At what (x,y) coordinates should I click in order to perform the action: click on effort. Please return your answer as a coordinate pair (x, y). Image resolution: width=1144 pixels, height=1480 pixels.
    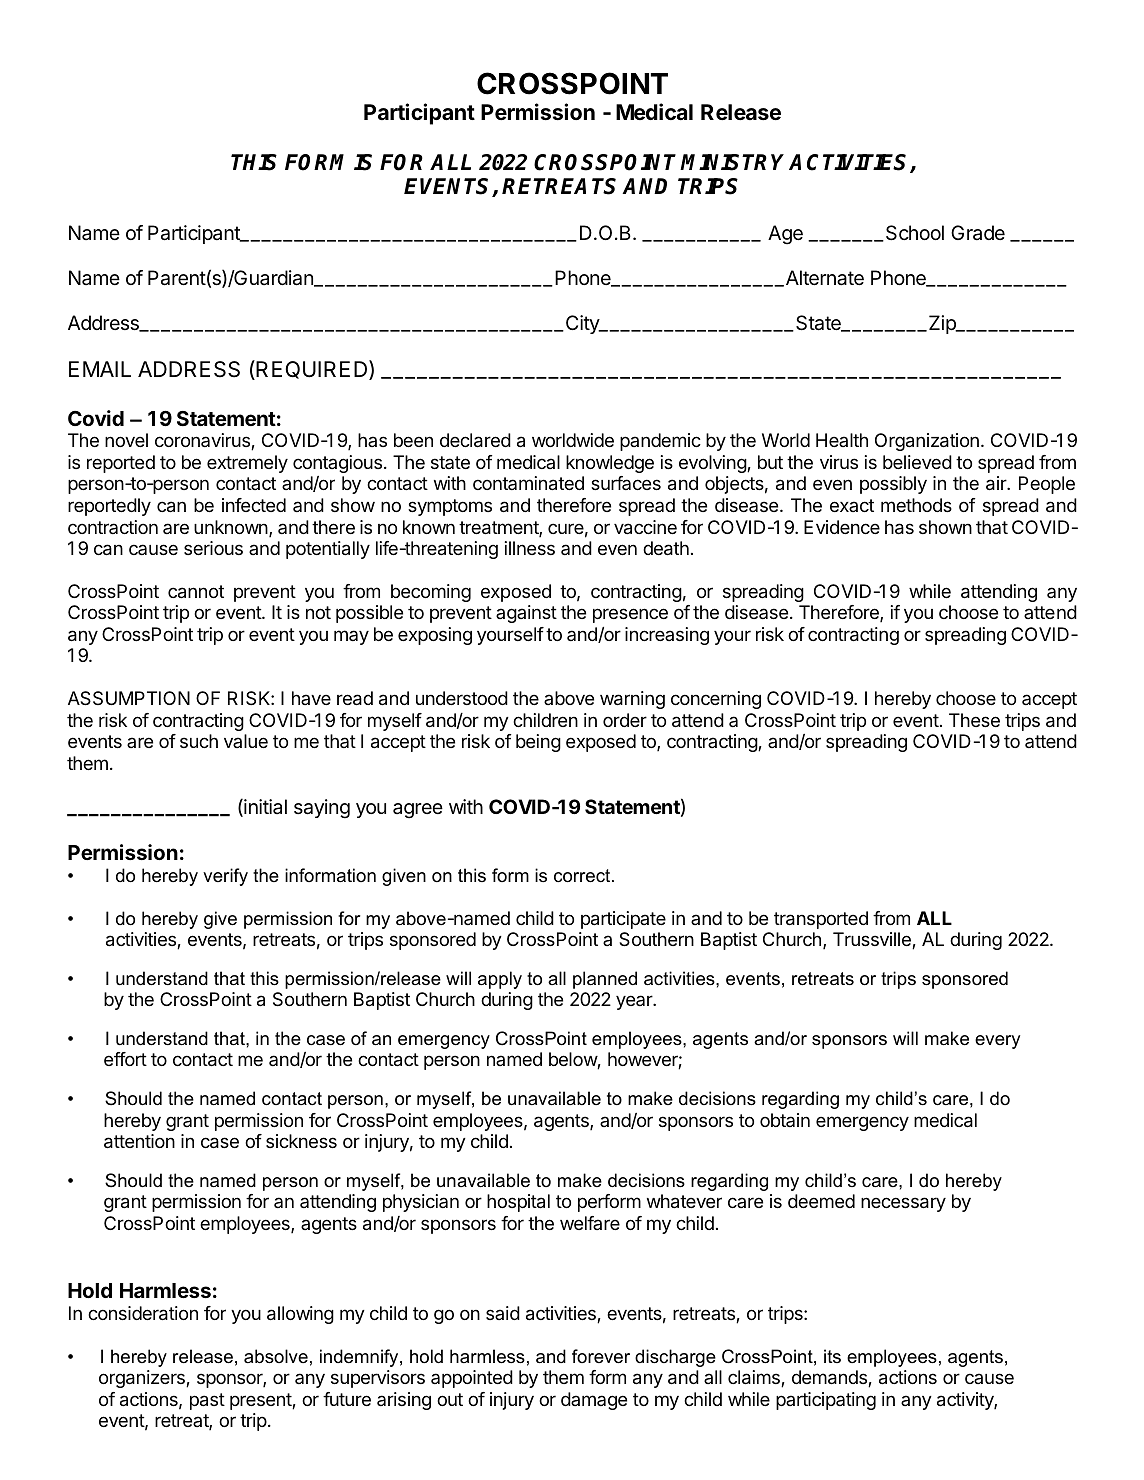
    Looking at the image, I should click on (125, 1059).
